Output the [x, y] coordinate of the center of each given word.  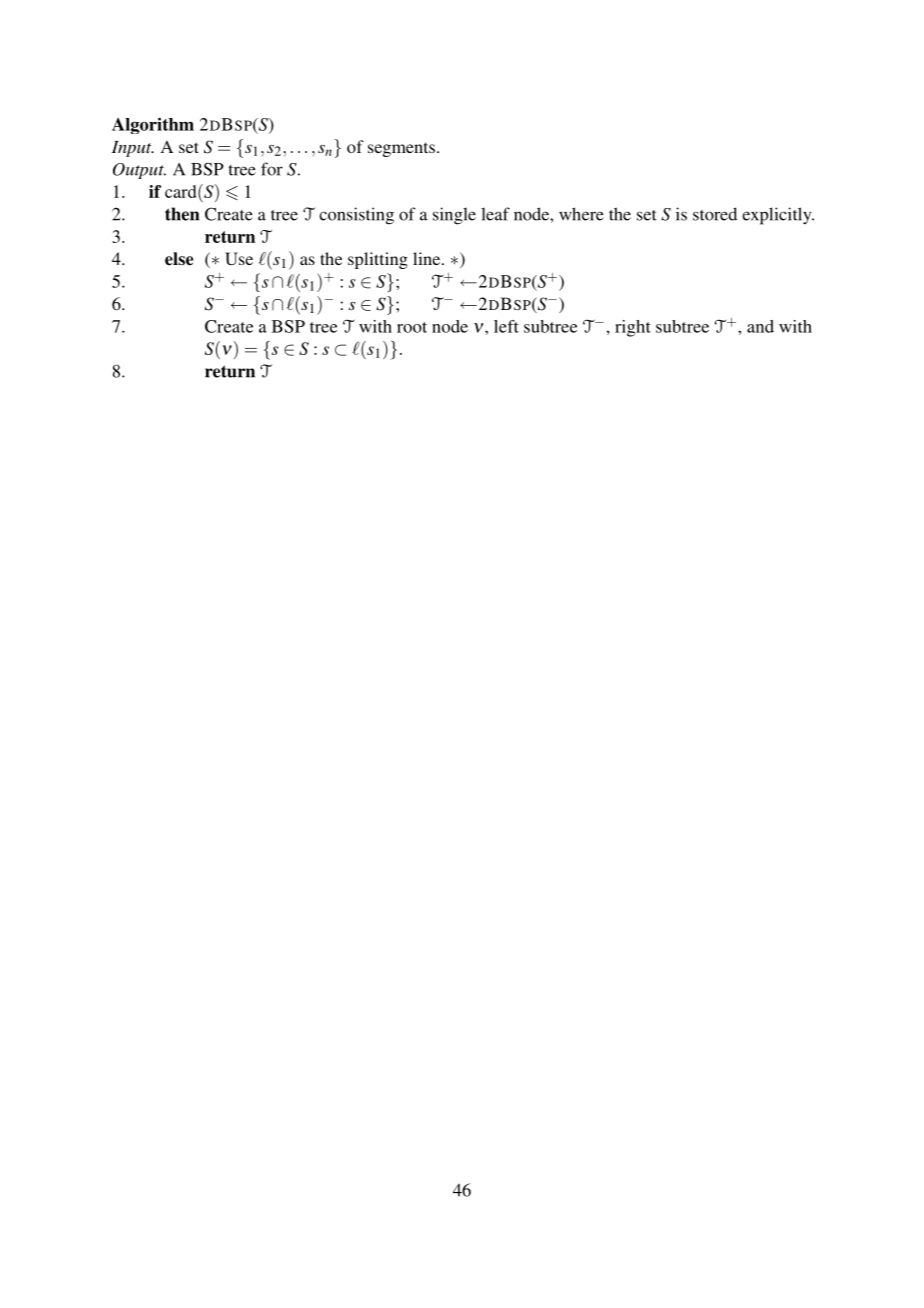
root [412, 327]
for [272, 169]
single [454, 216]
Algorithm [153, 125]
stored [715, 214]
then [182, 214]
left [506, 326]
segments [401, 149]
